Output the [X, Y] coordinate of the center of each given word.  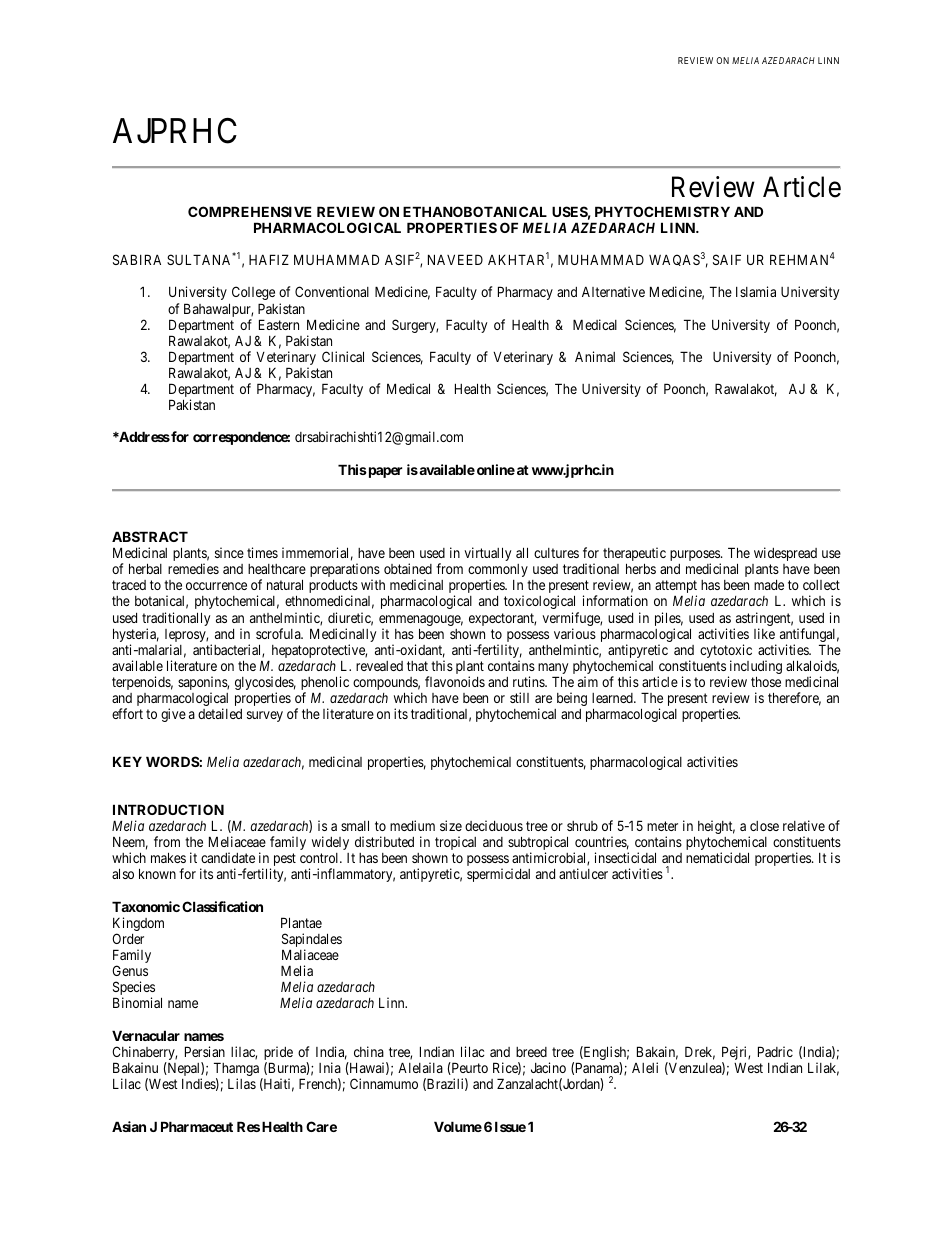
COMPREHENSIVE [250, 211]
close [764, 826]
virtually [487, 554]
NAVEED [455, 259]
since [229, 552]
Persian [205, 1051]
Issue [510, 1126]
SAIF [727, 259]
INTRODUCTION [168, 809]
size [451, 825]
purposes [696, 557]
